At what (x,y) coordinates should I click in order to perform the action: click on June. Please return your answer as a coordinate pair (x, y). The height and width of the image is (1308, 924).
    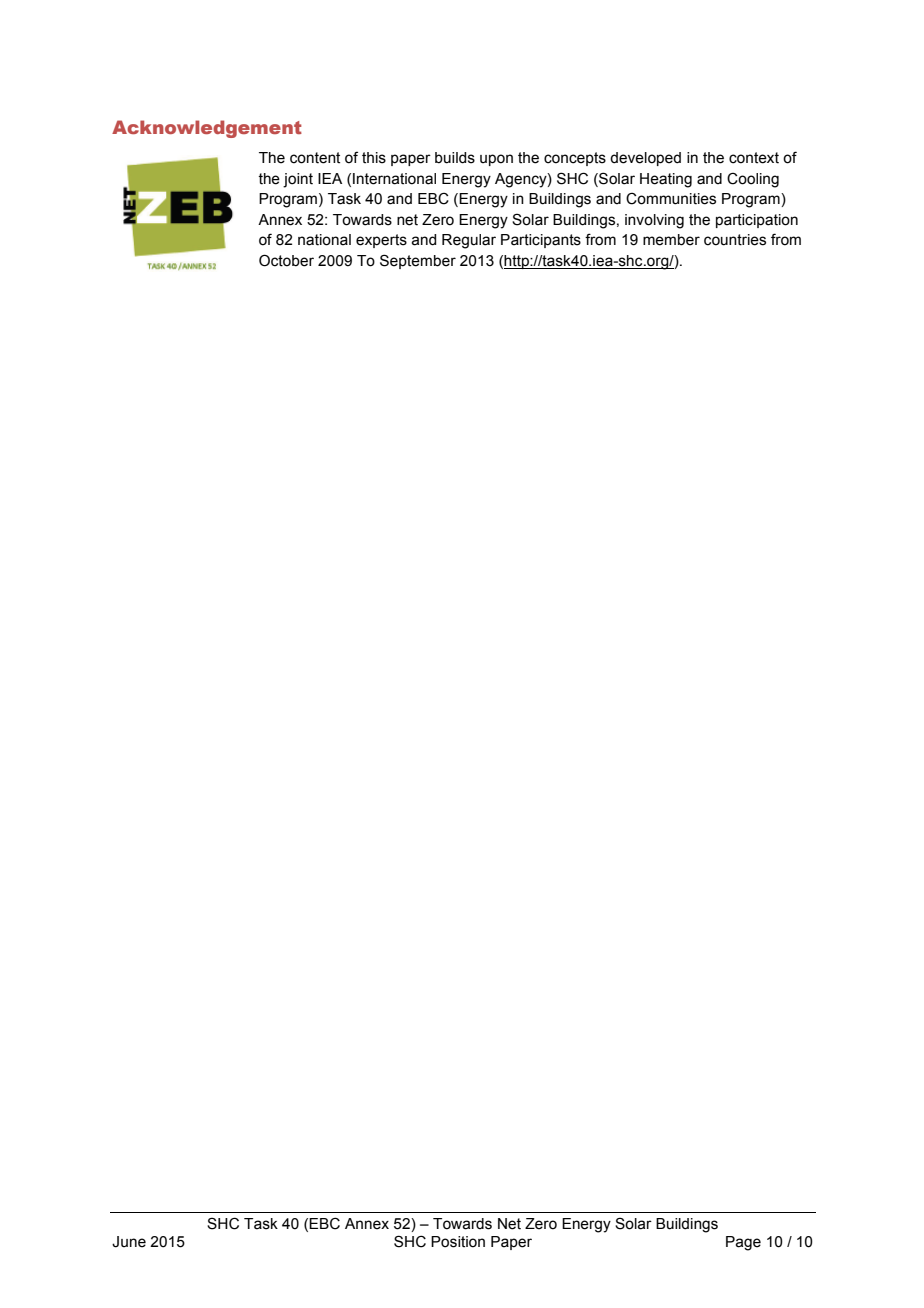
    Looking at the image, I should click on (129, 1242).
